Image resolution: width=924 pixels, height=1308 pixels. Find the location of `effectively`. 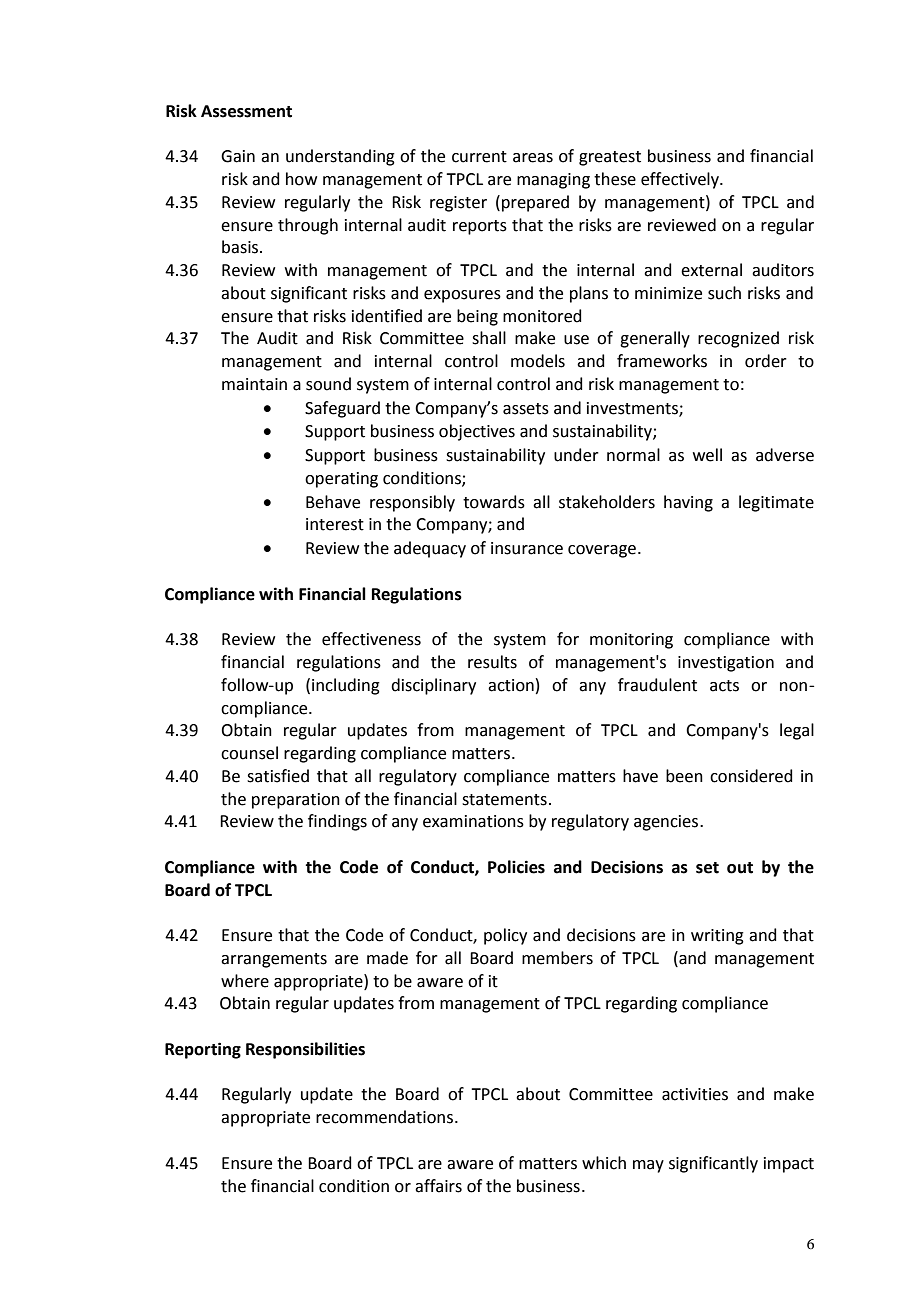

effectively is located at coordinates (681, 180).
